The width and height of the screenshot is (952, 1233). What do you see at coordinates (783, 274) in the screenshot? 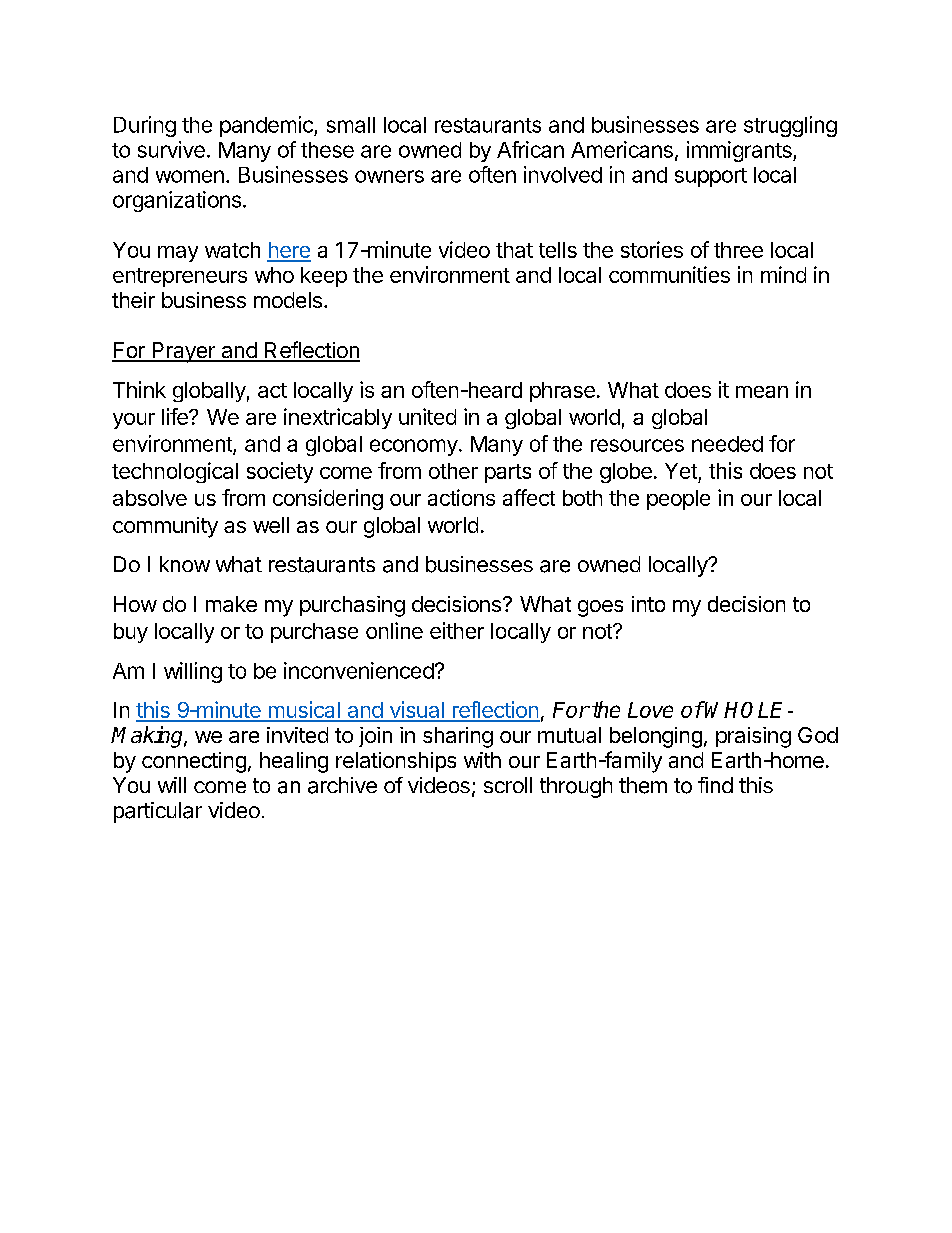
I see `mind` at bounding box center [783, 274].
